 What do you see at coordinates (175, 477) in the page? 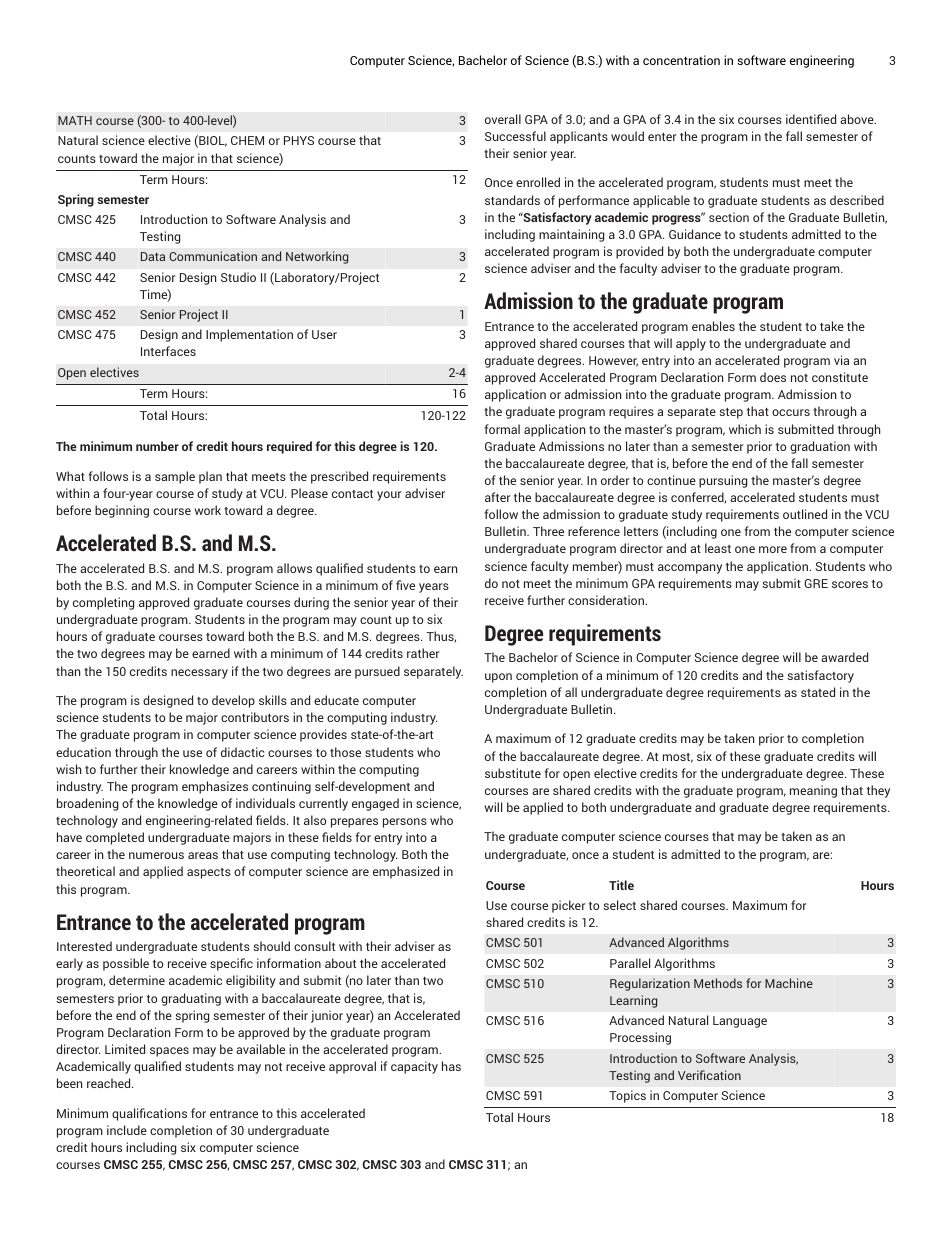
I see `sample` at bounding box center [175, 477].
